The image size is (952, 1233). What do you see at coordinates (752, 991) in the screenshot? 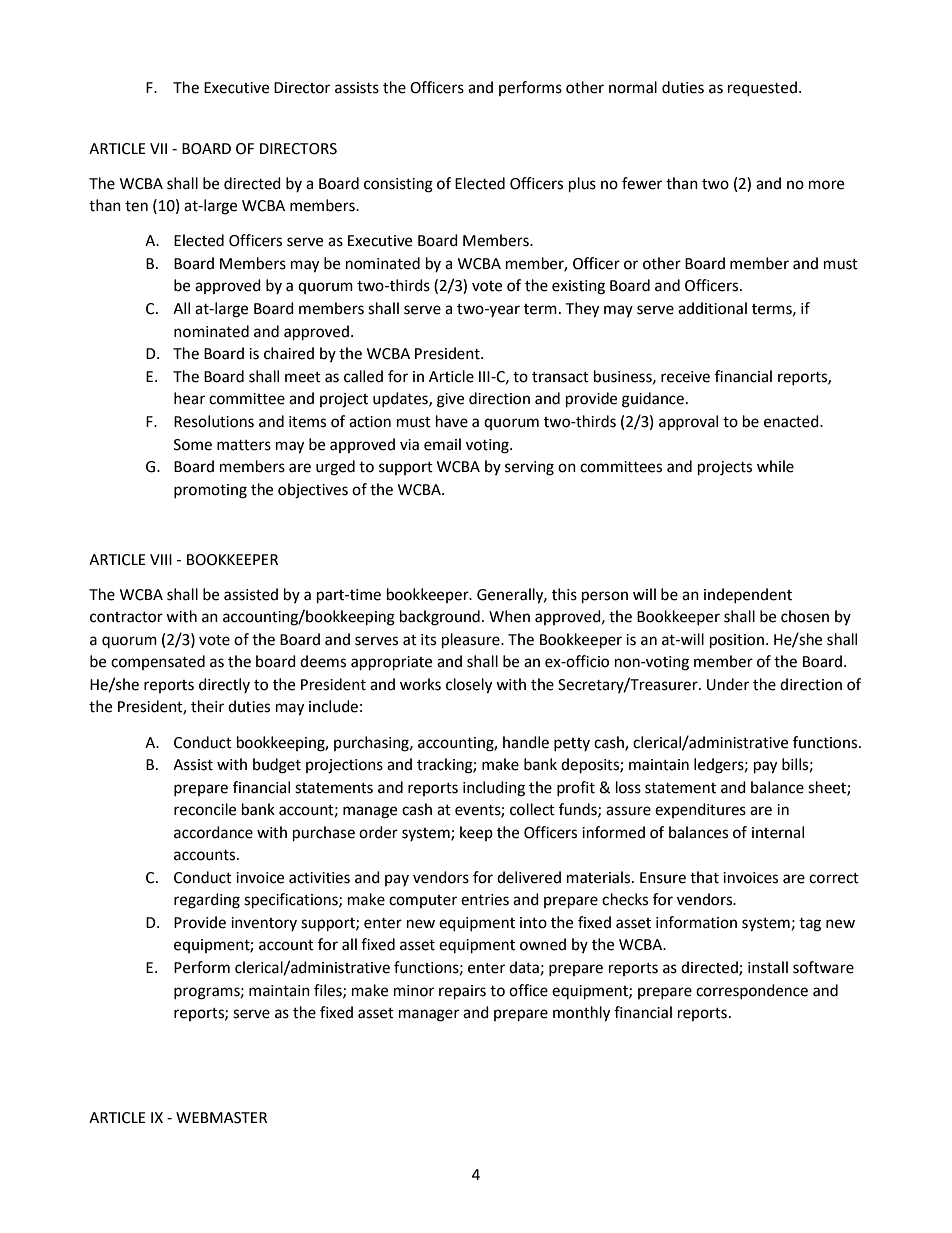
I see `correspondence` at bounding box center [752, 991].
